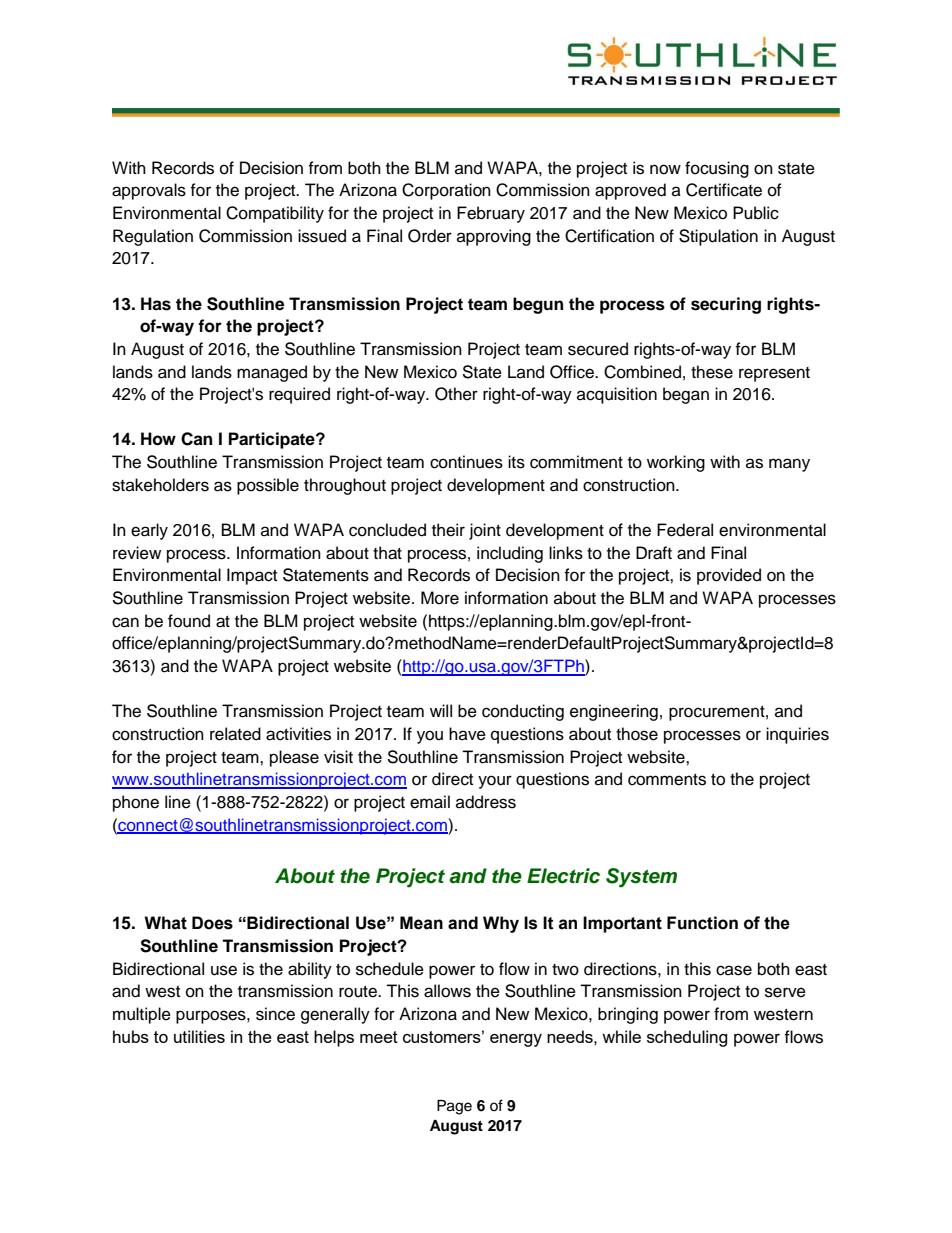  What do you see at coordinates (456, 394) in the page?
I see `Other` at bounding box center [456, 394].
